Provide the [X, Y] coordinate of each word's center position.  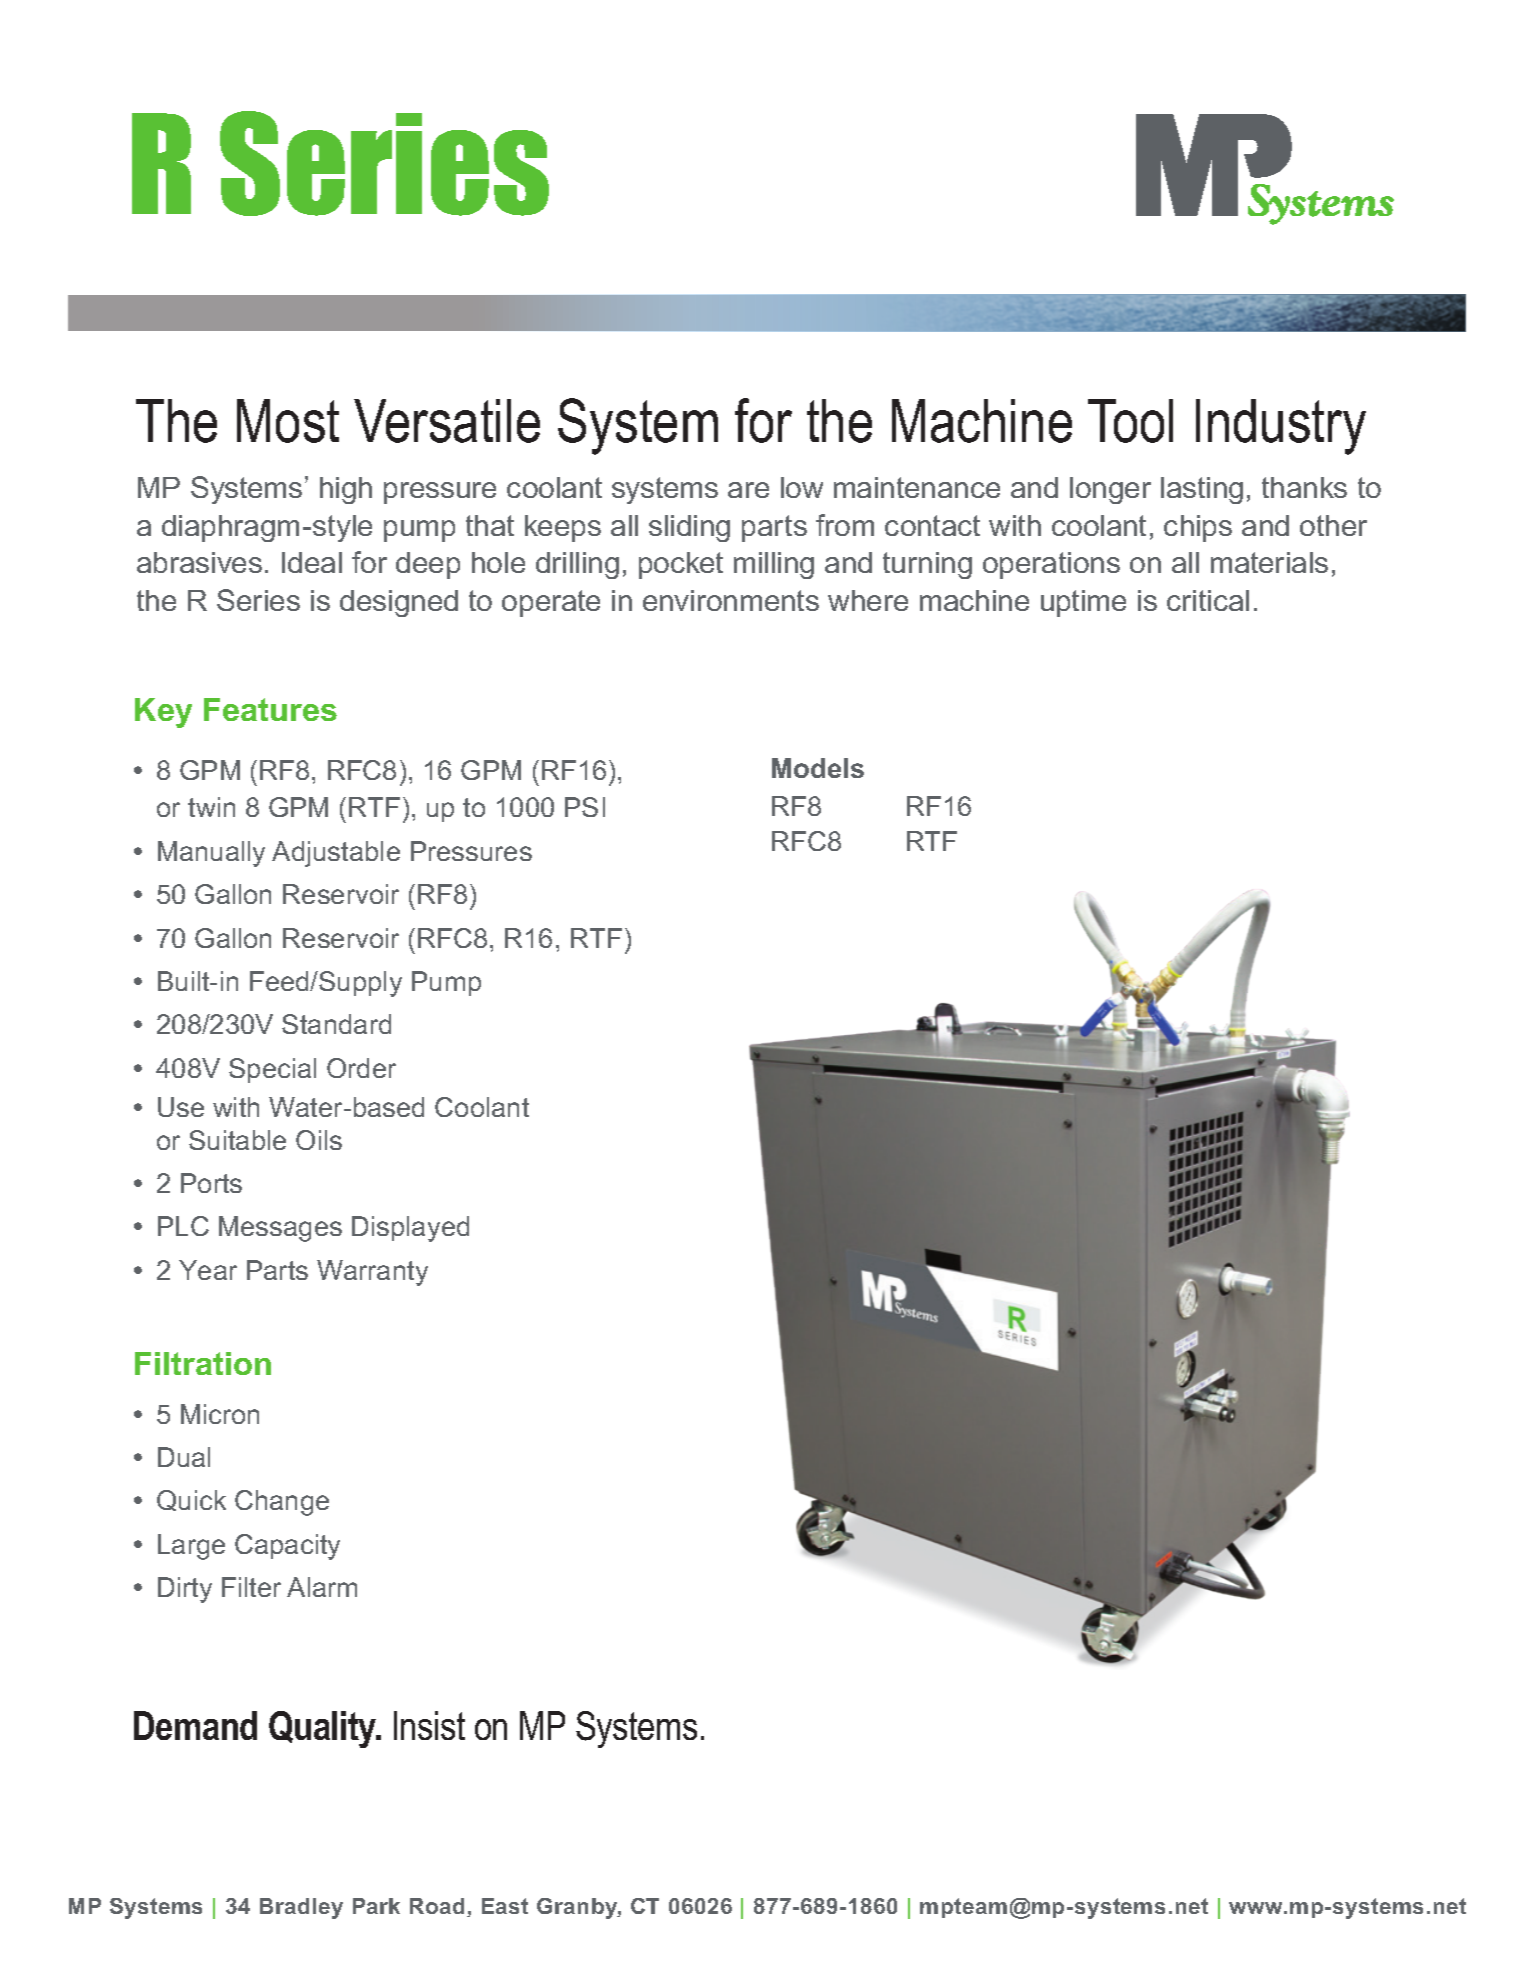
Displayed [410, 1229]
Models [818, 768]
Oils [319, 1140]
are [748, 490]
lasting [1202, 490]
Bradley [301, 1908]
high [346, 490]
